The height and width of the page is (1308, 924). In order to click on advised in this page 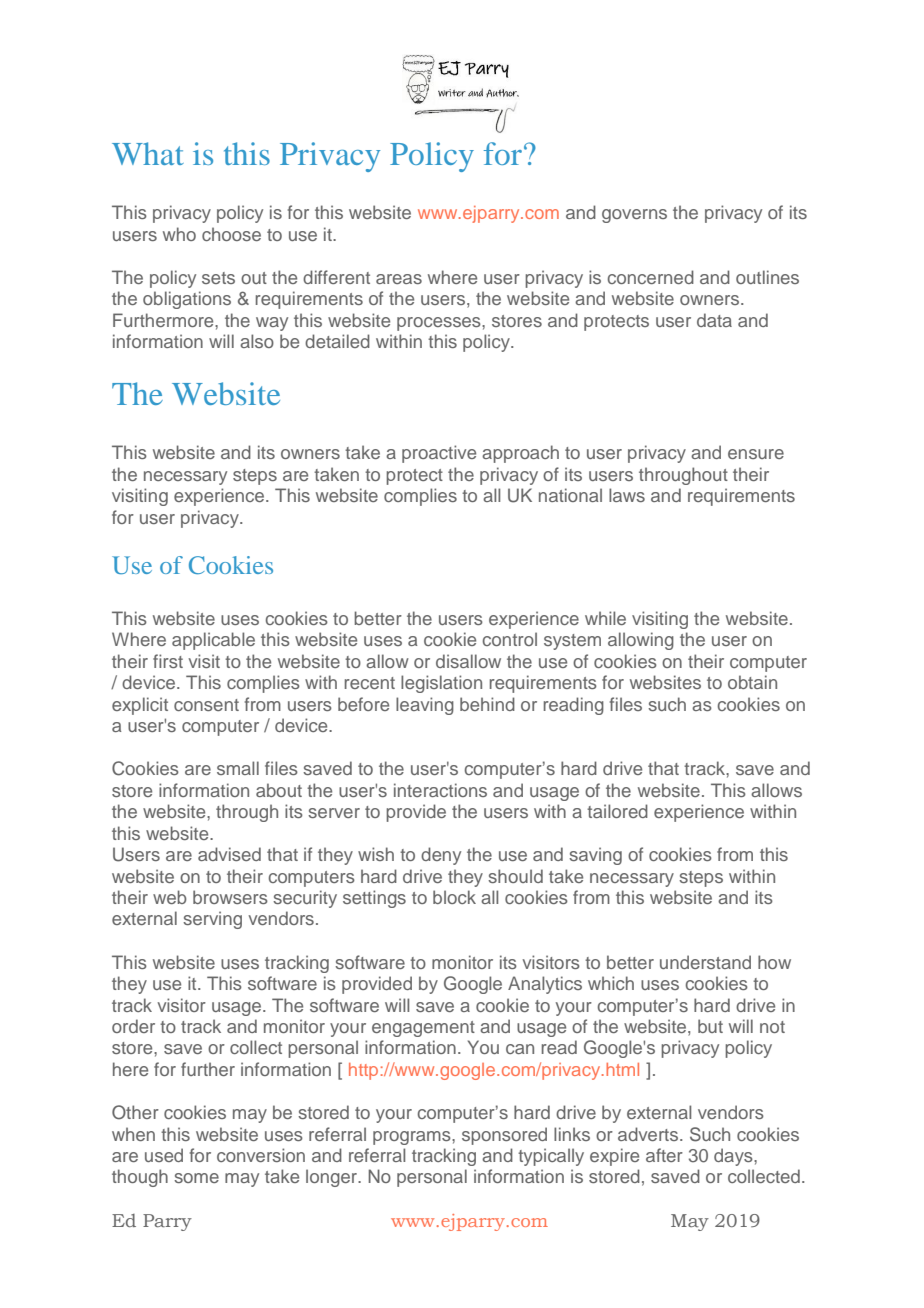, I will do `click(229, 854)`.
